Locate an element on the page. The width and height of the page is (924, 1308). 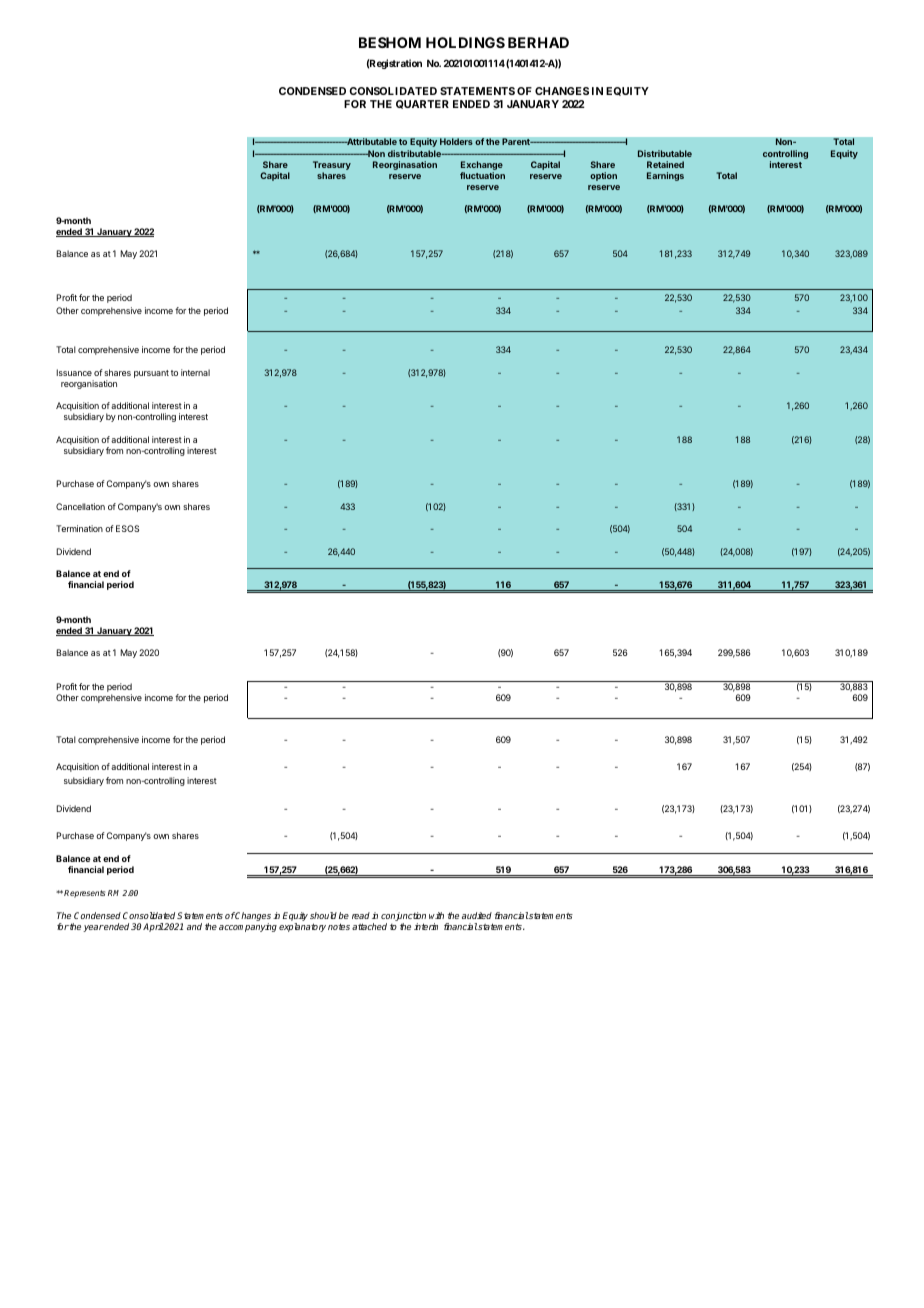
BERHAD is located at coordinates (538, 42).
